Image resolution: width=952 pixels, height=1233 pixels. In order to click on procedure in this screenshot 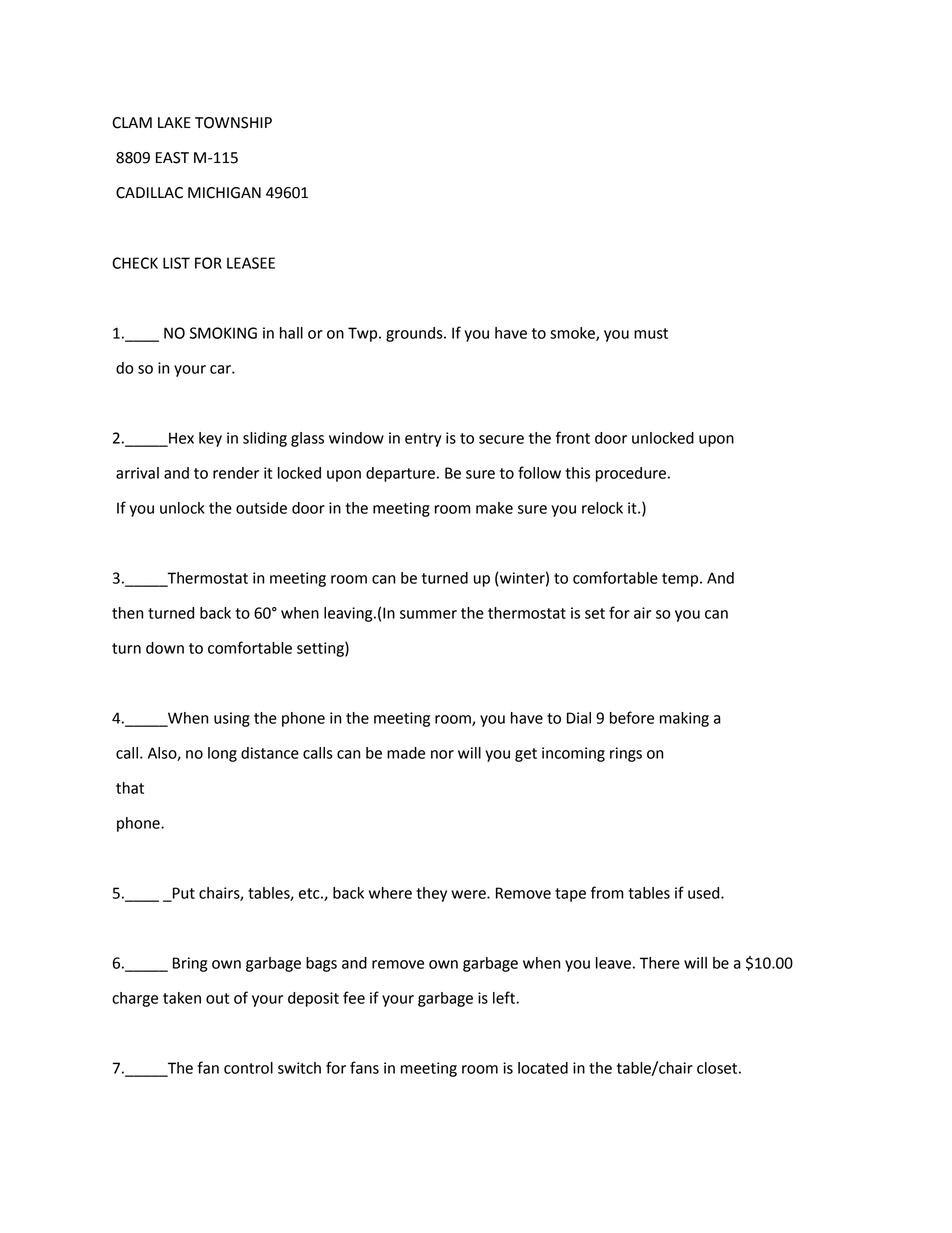, I will do `click(631, 474)`.
